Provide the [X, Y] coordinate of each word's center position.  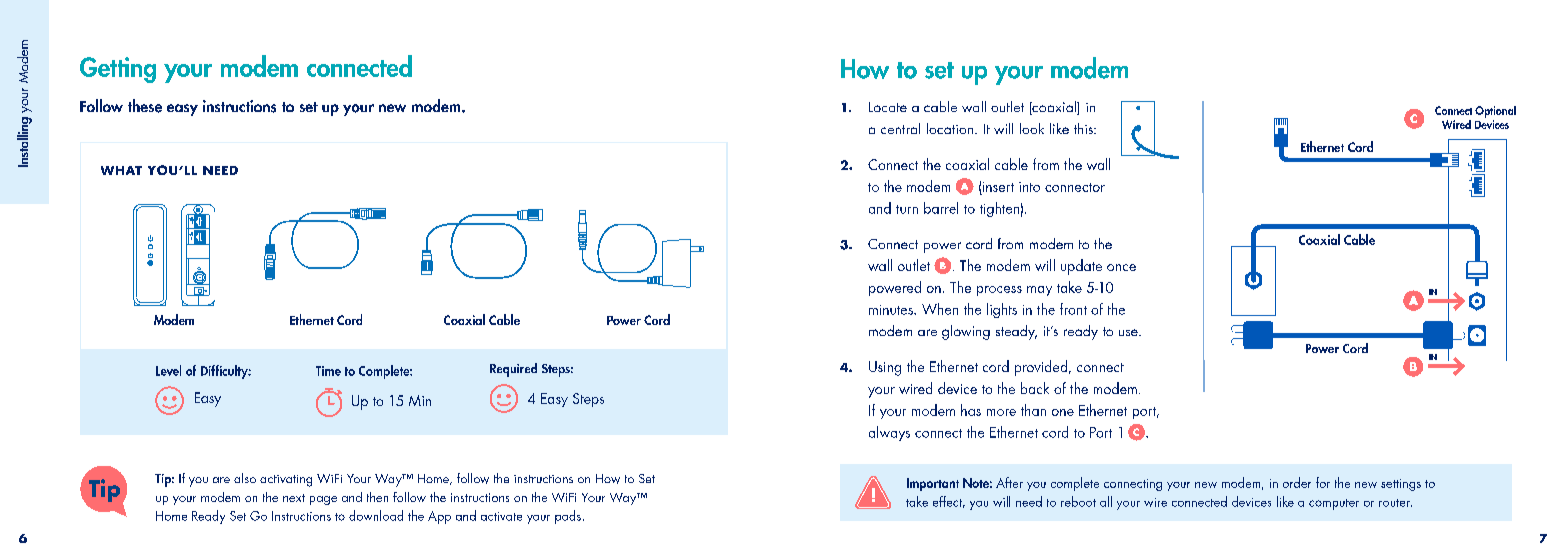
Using [885, 368]
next [294, 498]
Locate [888, 107]
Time [328, 371]
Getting [118, 70]
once [1121, 267]
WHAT [121, 170]
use [1129, 332]
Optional [1495, 112]
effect [949, 502]
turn [907, 209]
